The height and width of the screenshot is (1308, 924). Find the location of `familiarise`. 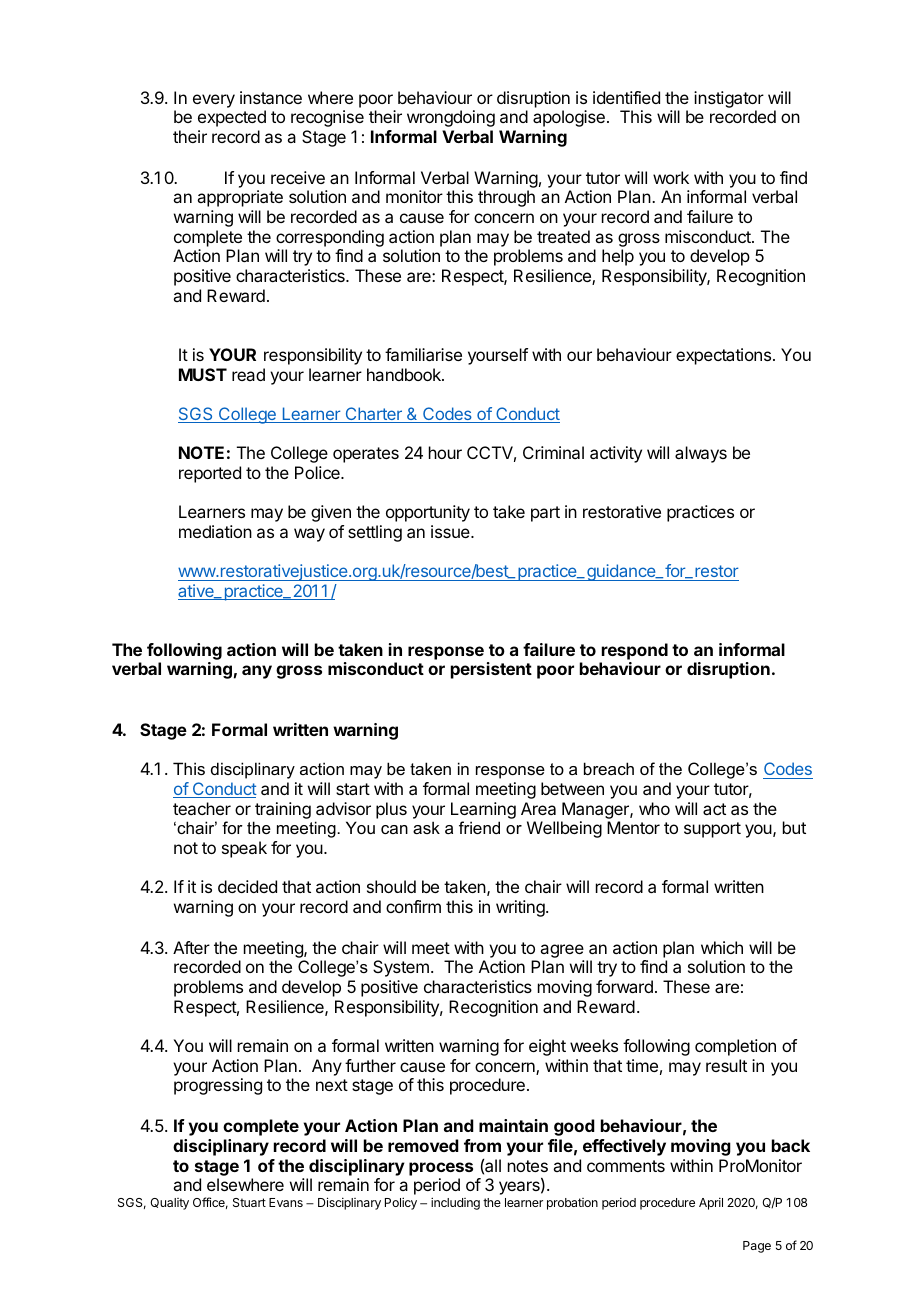

familiarise is located at coordinates (423, 354).
